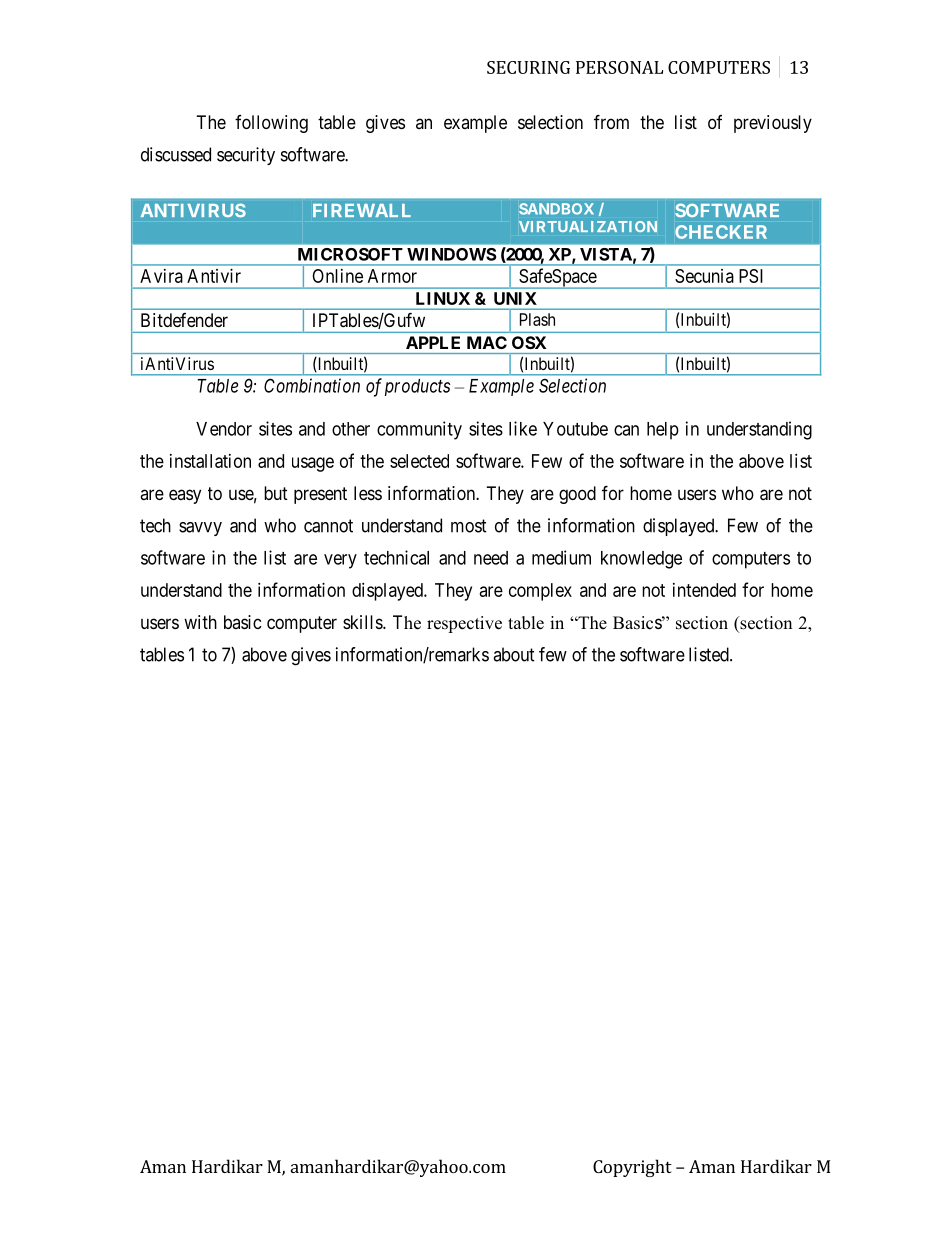  Describe the element at coordinates (200, 622) in the screenshot. I see `with` at that location.
